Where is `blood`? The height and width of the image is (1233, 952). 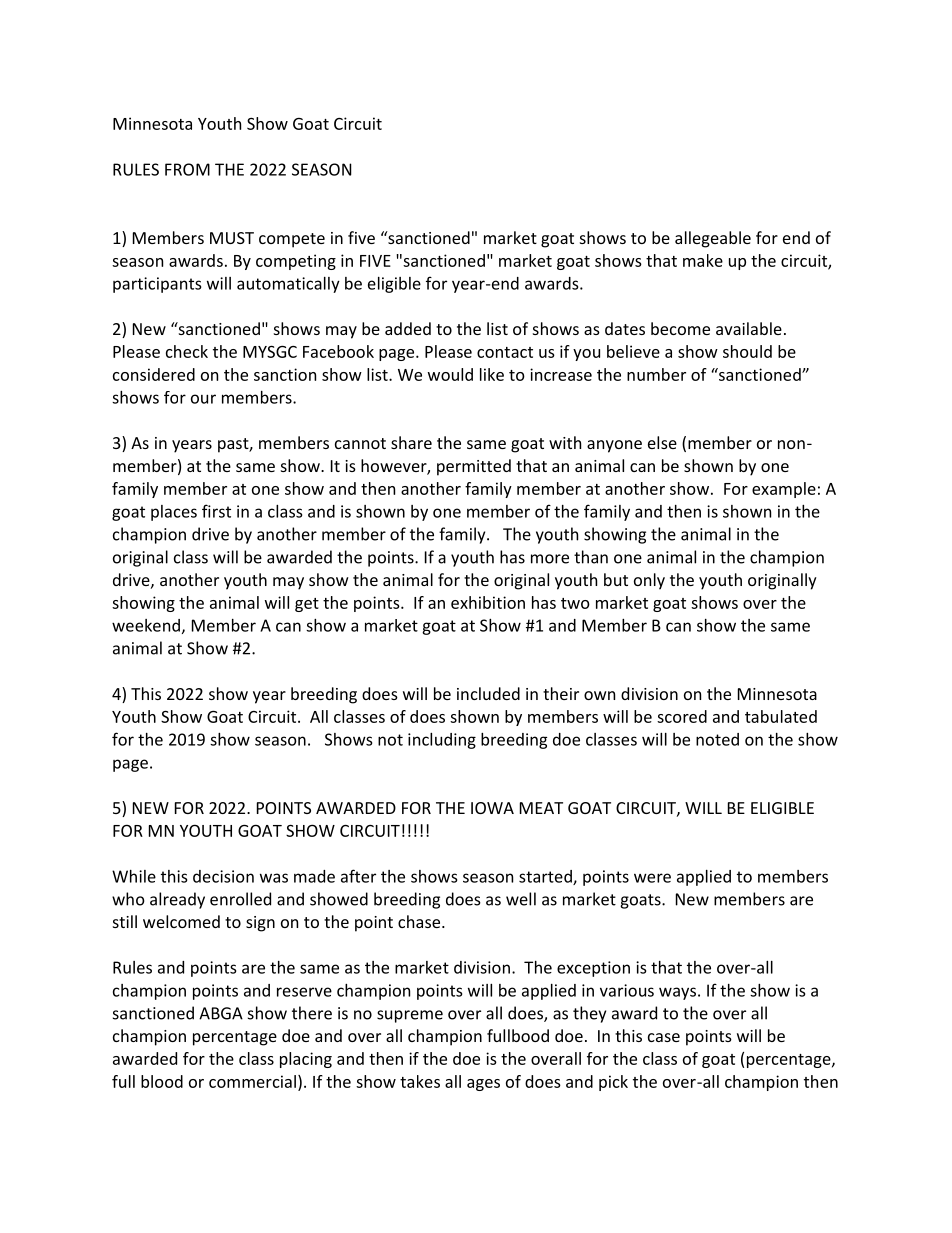 blood is located at coordinates (162, 1081).
